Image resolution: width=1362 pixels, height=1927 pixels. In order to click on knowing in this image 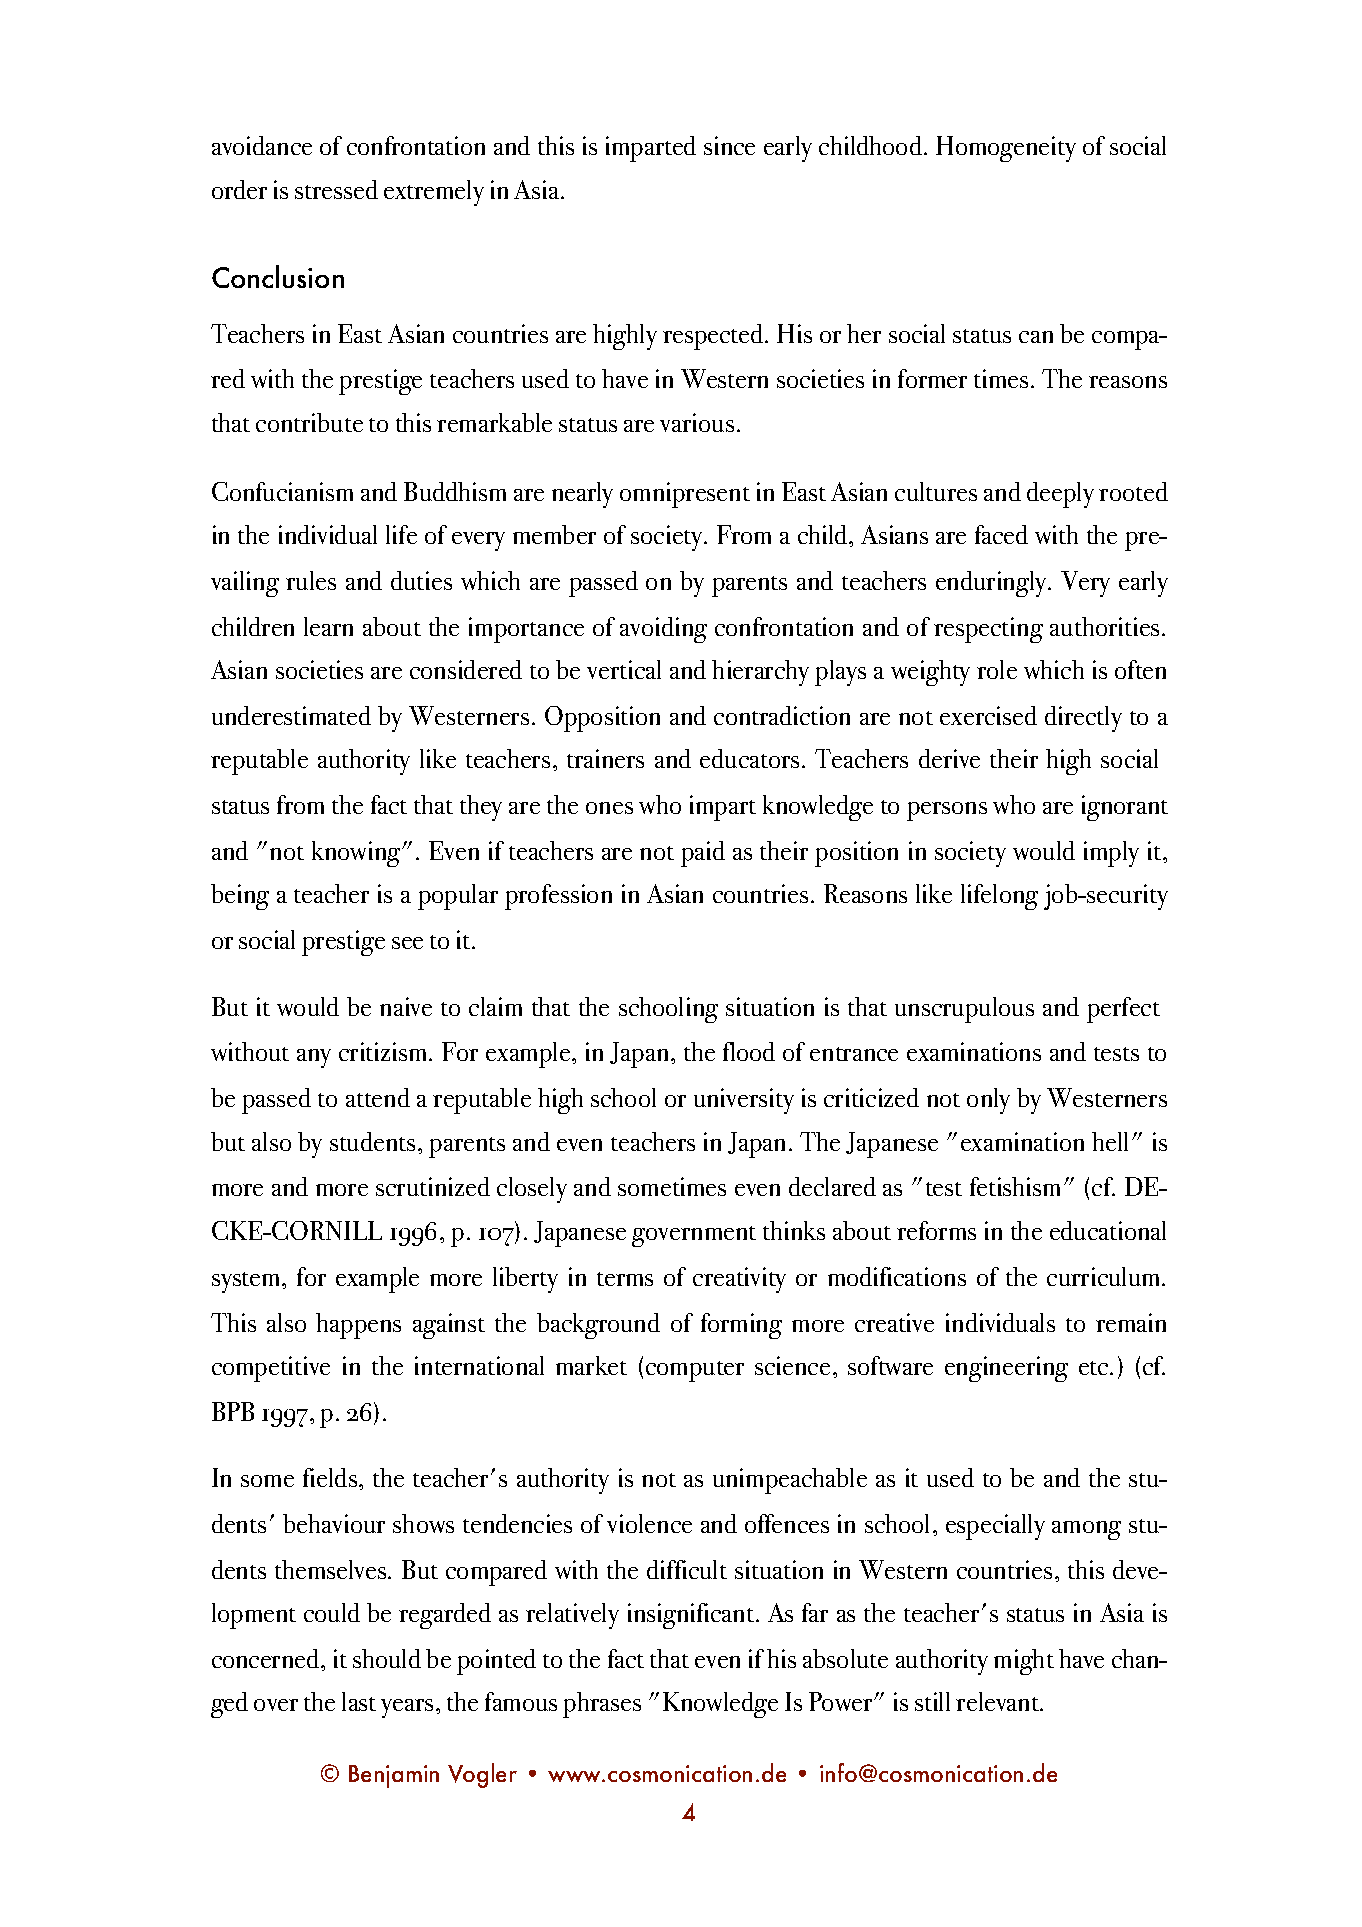, I will do `click(357, 854)`.
